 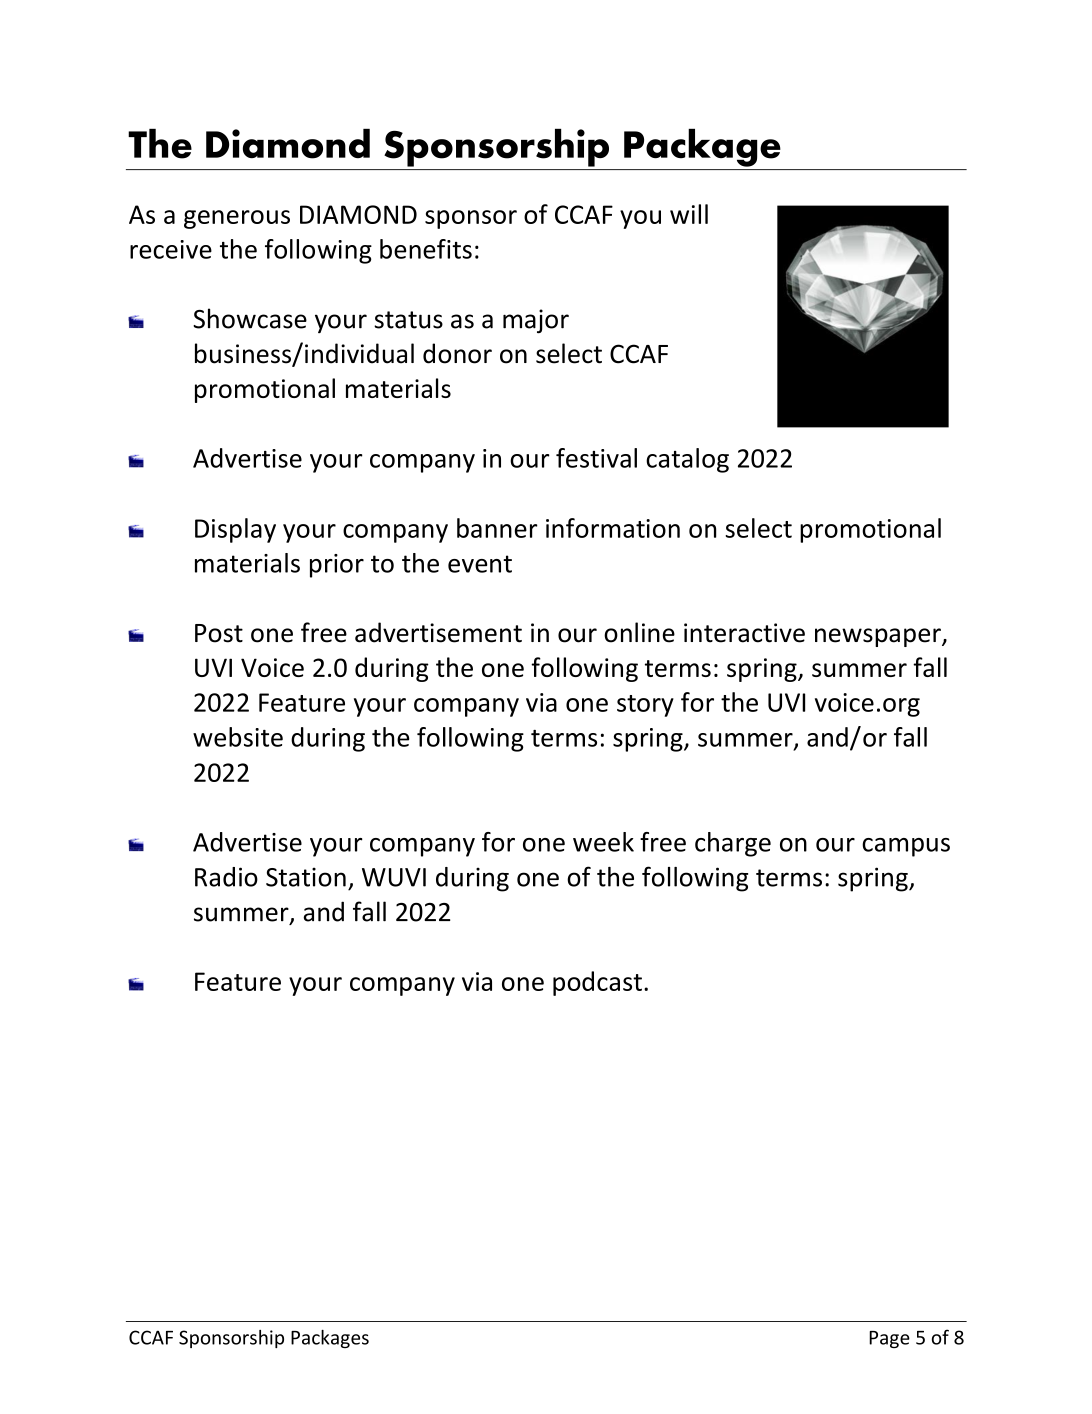 What do you see at coordinates (687, 460) in the screenshot?
I see `catalog` at bounding box center [687, 460].
